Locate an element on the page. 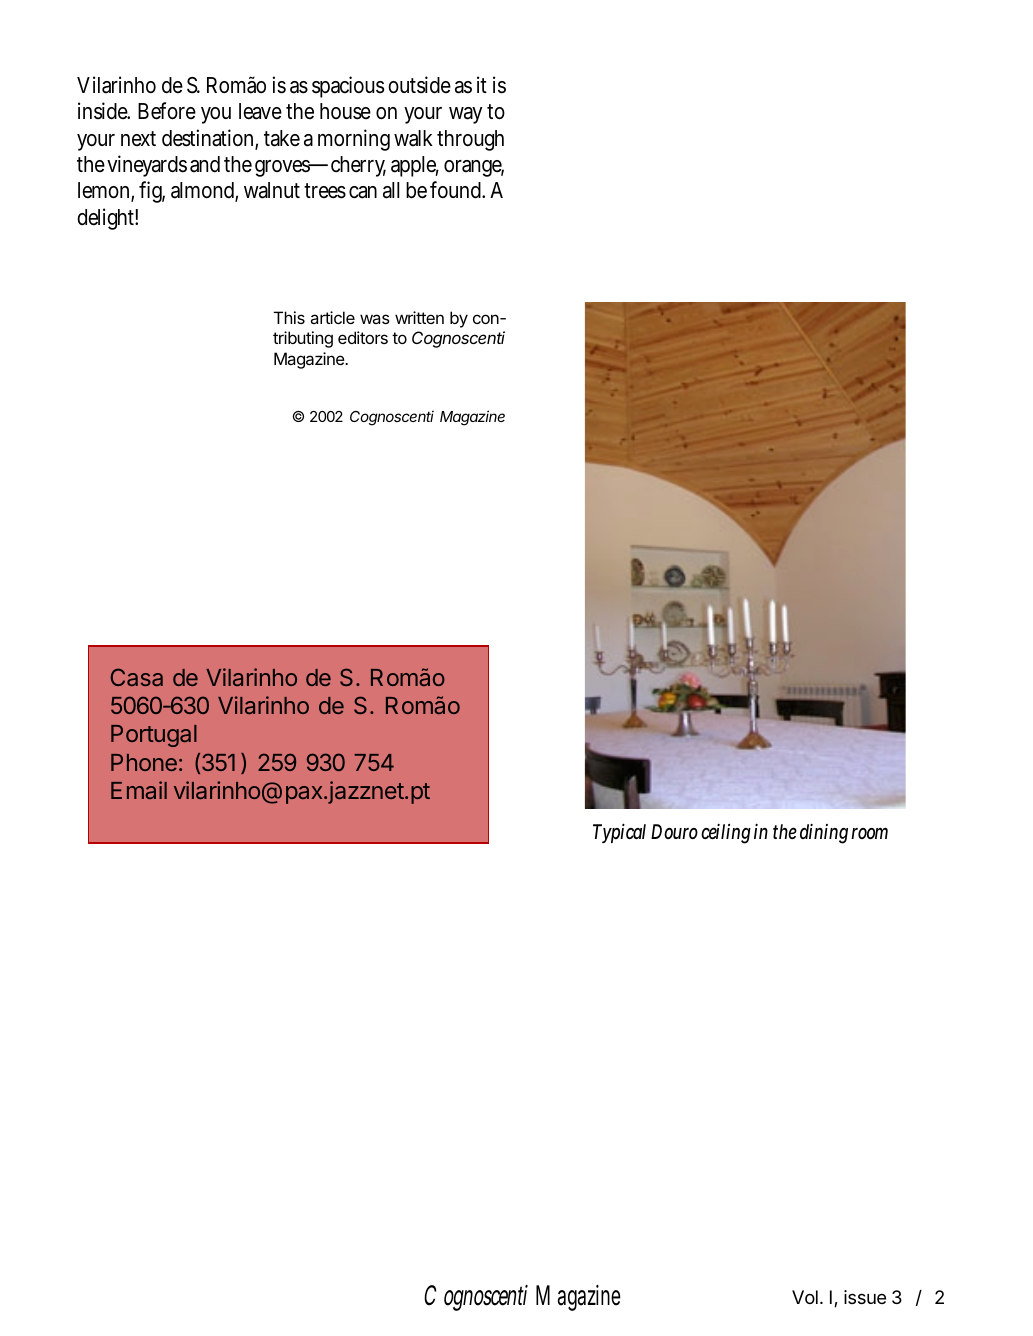 The width and height of the document is (1033, 1336). Email is located at coordinates (139, 790).
